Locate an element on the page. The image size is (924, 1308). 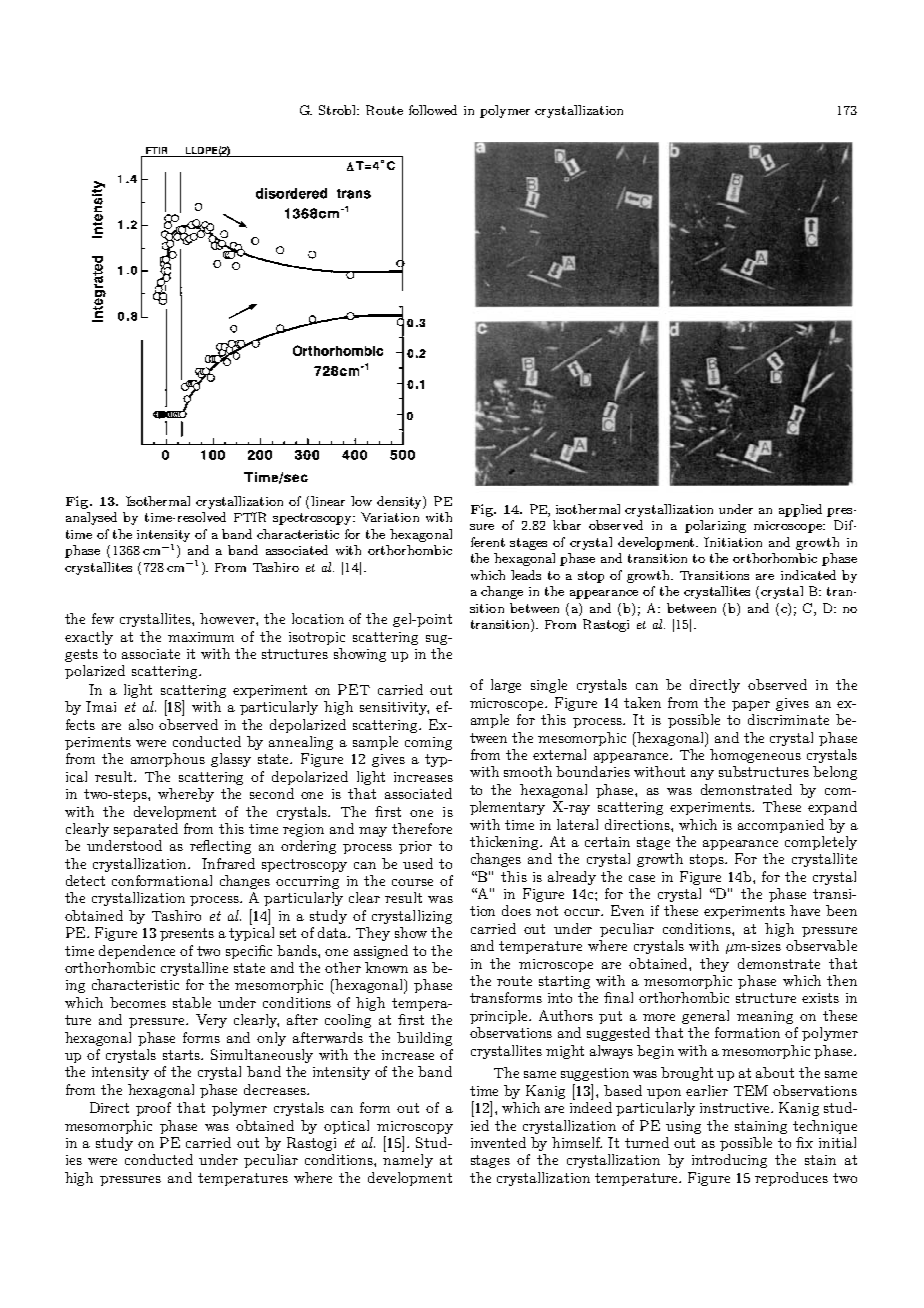
followed is located at coordinates (433, 110).
